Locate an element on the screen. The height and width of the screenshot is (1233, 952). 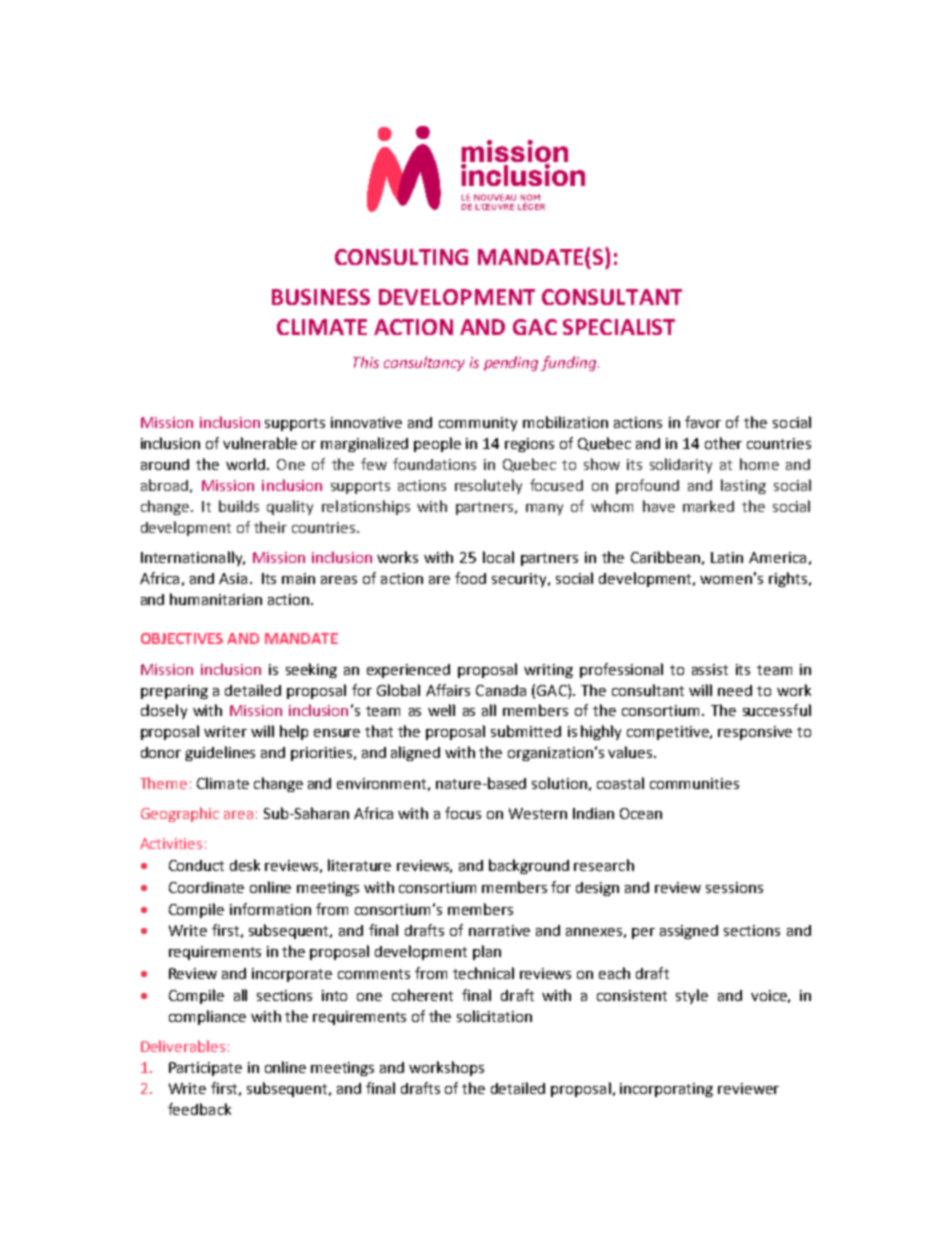
Affairs is located at coordinates (448, 690).
